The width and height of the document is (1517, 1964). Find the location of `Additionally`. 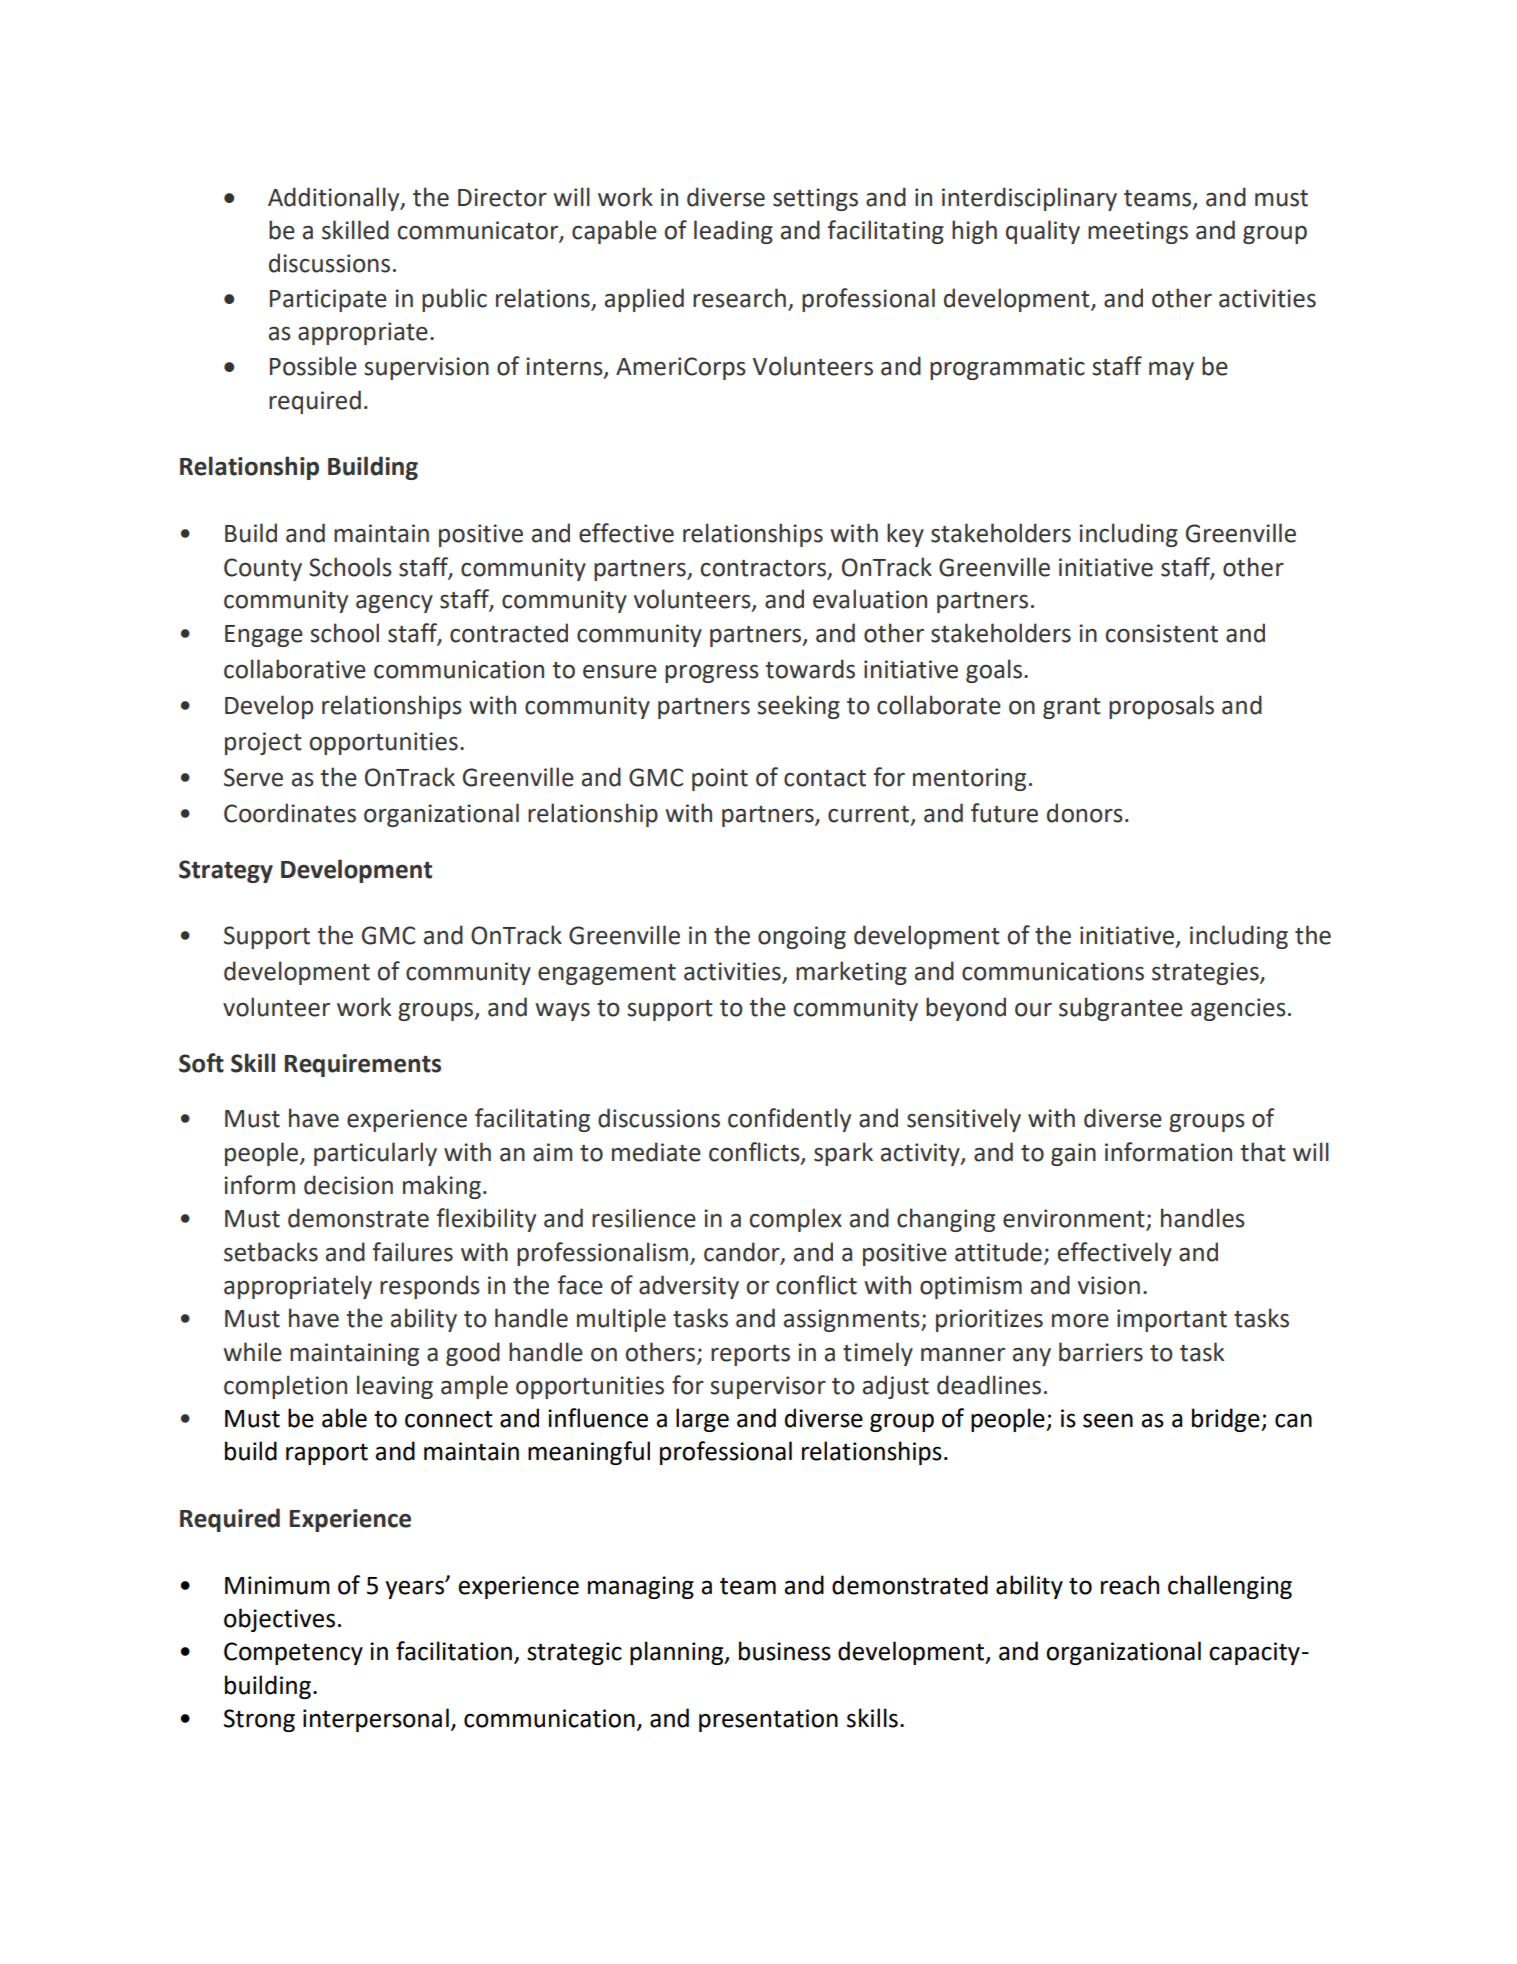

Additionally is located at coordinates (335, 199).
